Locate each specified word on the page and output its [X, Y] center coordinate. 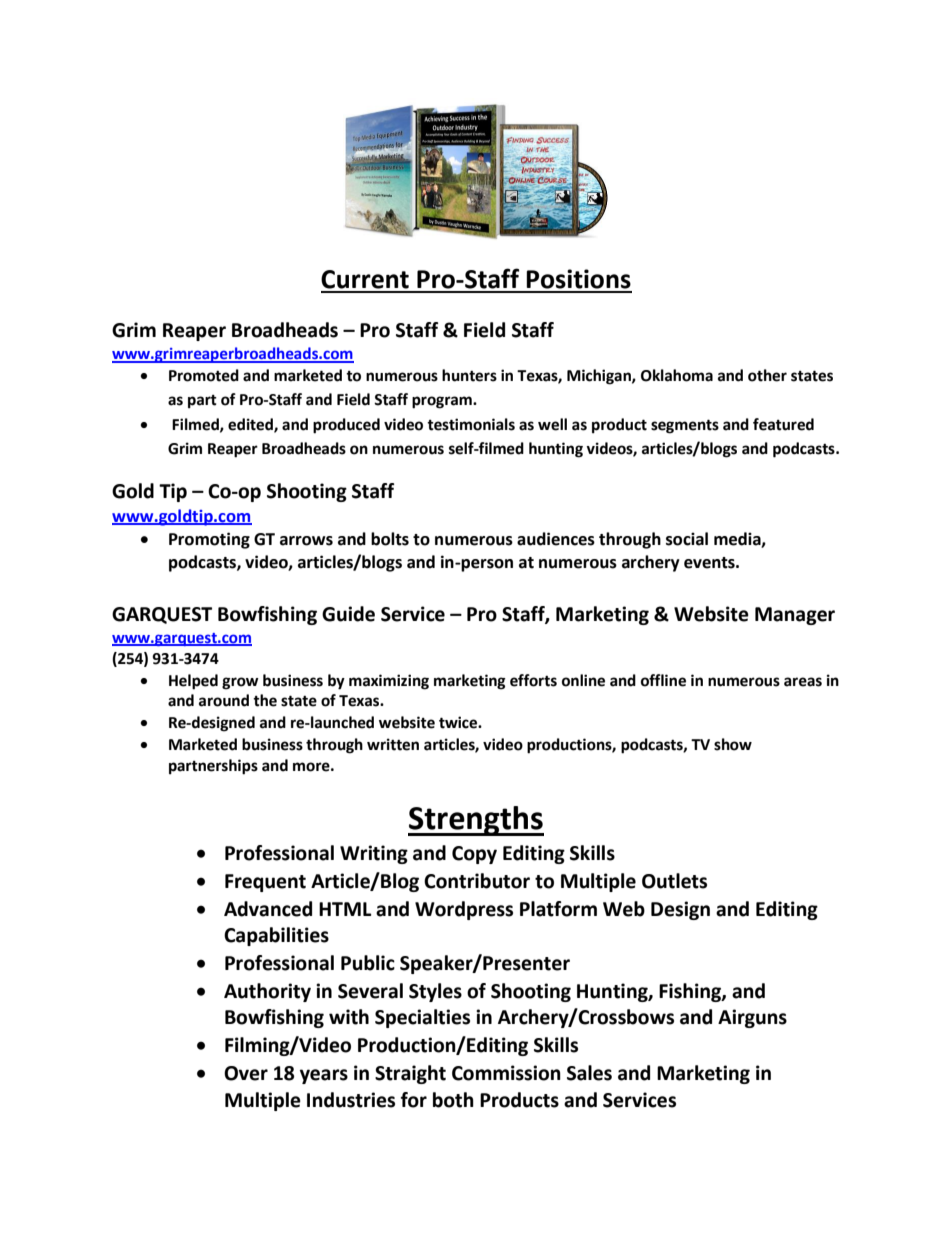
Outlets [674, 881]
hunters [469, 375]
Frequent [265, 883]
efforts [533, 680]
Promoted [204, 375]
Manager [795, 616]
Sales [589, 1073]
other [767, 375]
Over [246, 1073]
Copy [474, 855]
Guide [348, 614]
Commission [506, 1073]
